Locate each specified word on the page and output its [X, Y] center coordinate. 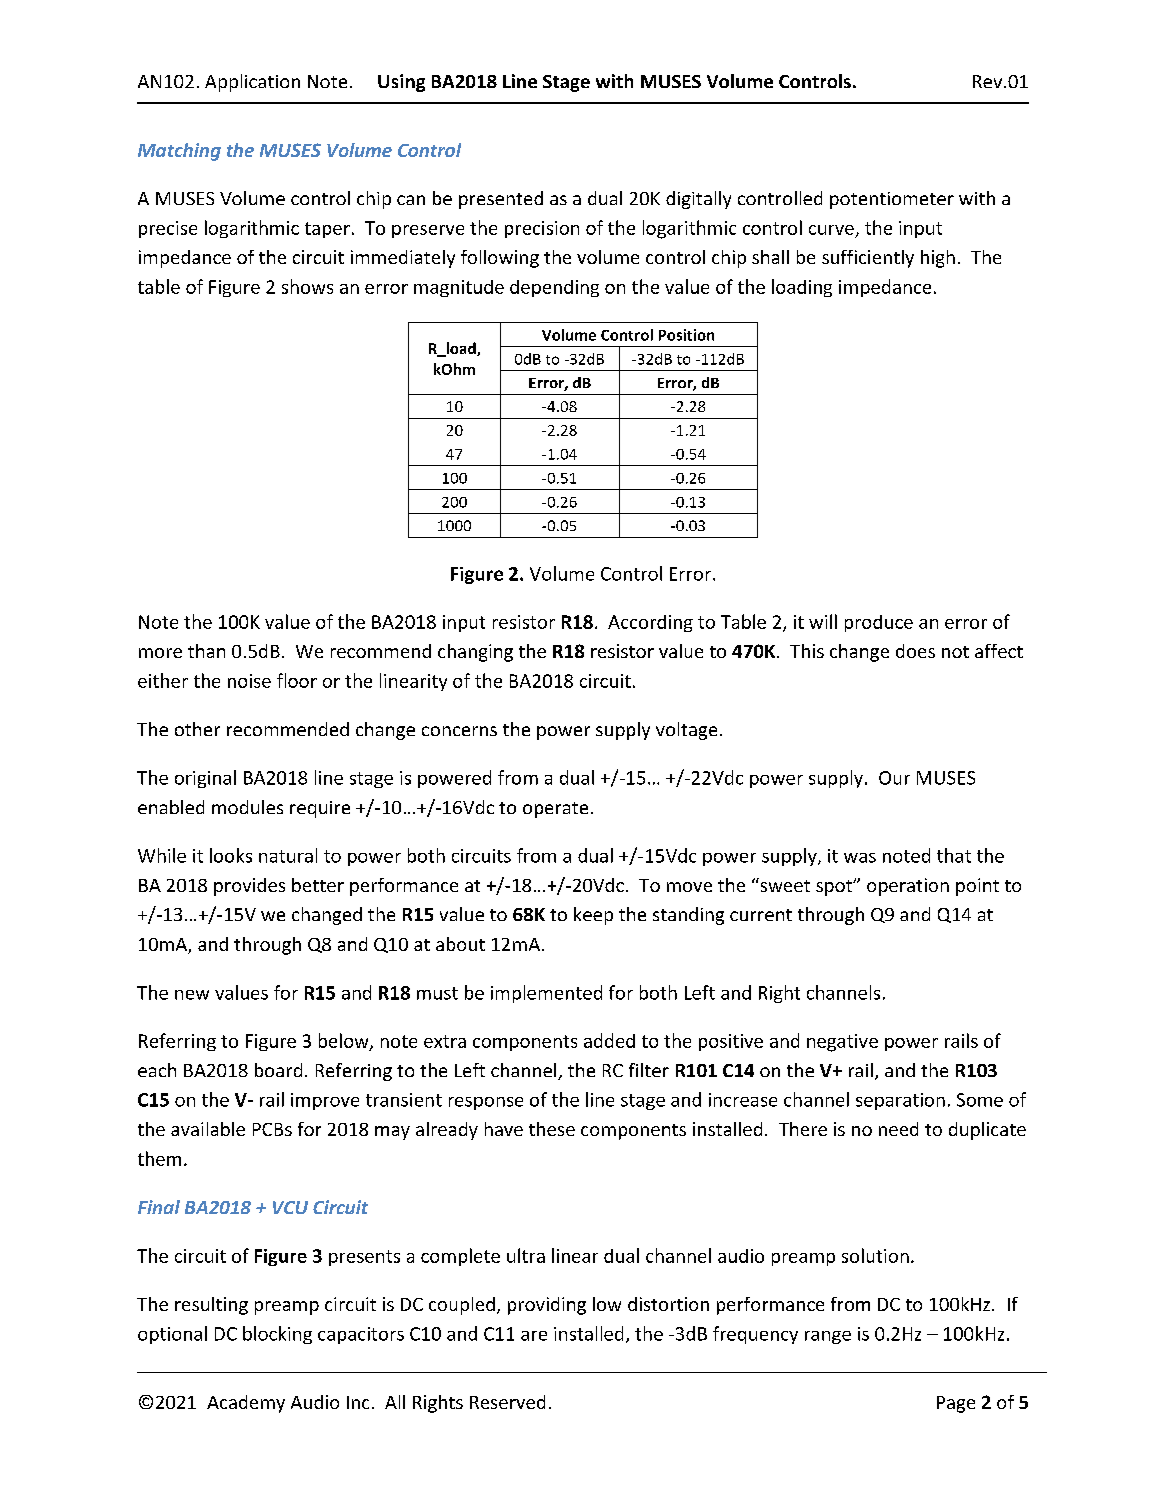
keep [593, 916]
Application [252, 83]
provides [249, 887]
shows [307, 286]
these [552, 1129]
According [650, 623]
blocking [277, 1335]
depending [554, 288]
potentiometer [892, 200]
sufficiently [868, 259]
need [898, 1129]
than [206, 651]
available [208, 1129]
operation [908, 887]
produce [879, 623]
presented [501, 200]
